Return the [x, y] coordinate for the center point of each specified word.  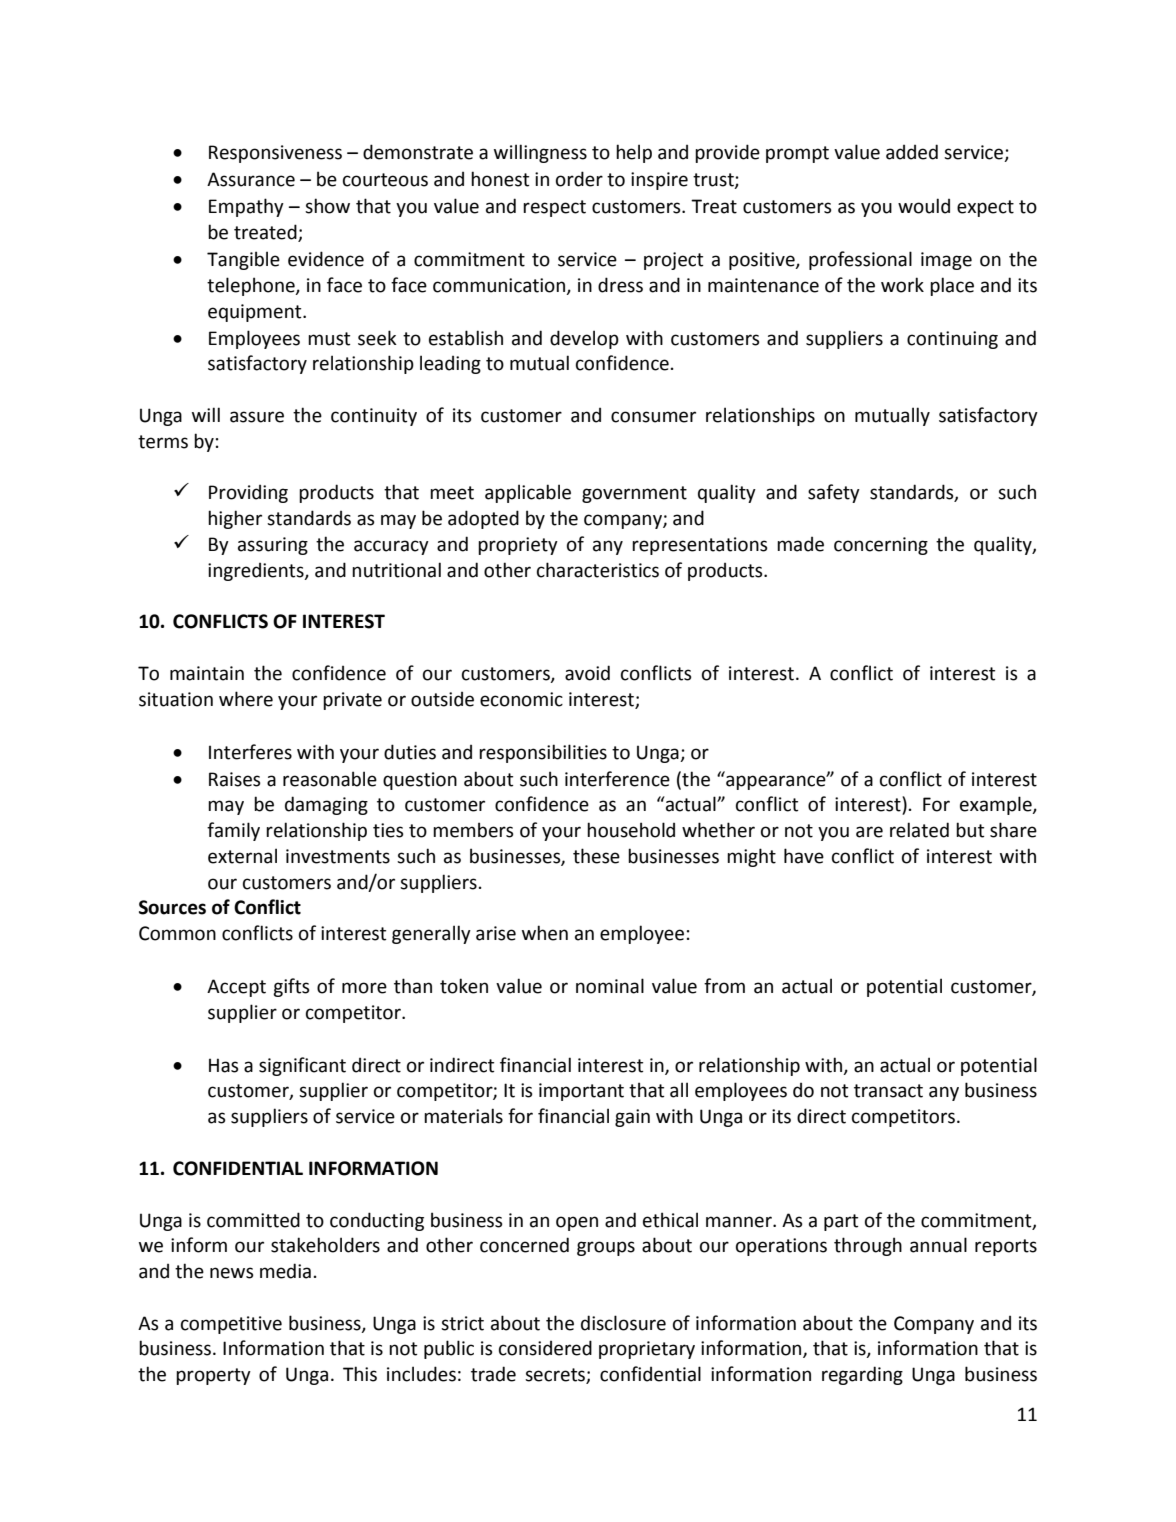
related [919, 830]
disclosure [623, 1323]
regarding [862, 1375]
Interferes [250, 752]
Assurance [251, 179]
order [579, 179]
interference [617, 779]
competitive [231, 1325]
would [924, 206]
